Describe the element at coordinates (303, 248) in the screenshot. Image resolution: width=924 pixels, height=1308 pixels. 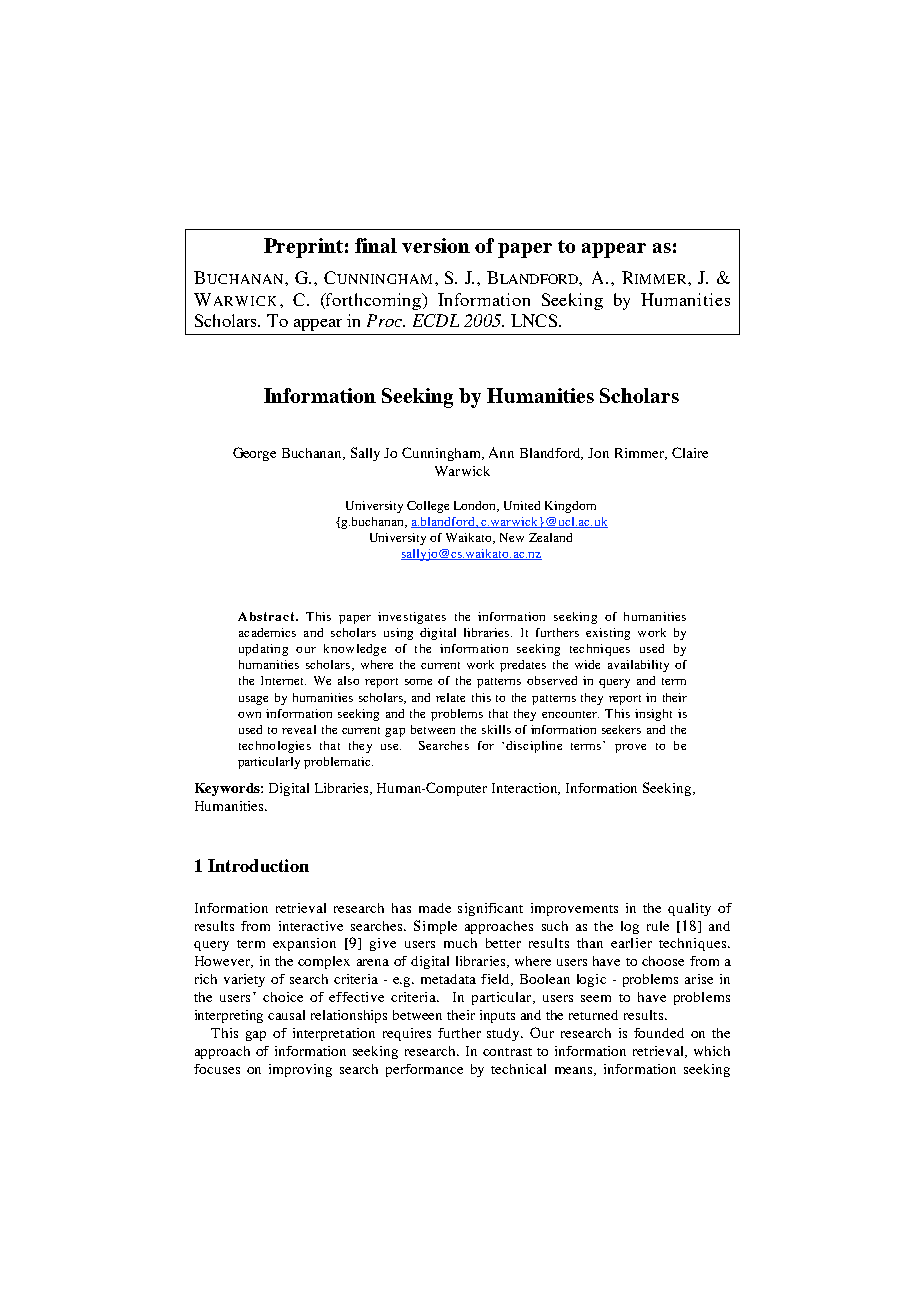
I see `Preprint` at that location.
